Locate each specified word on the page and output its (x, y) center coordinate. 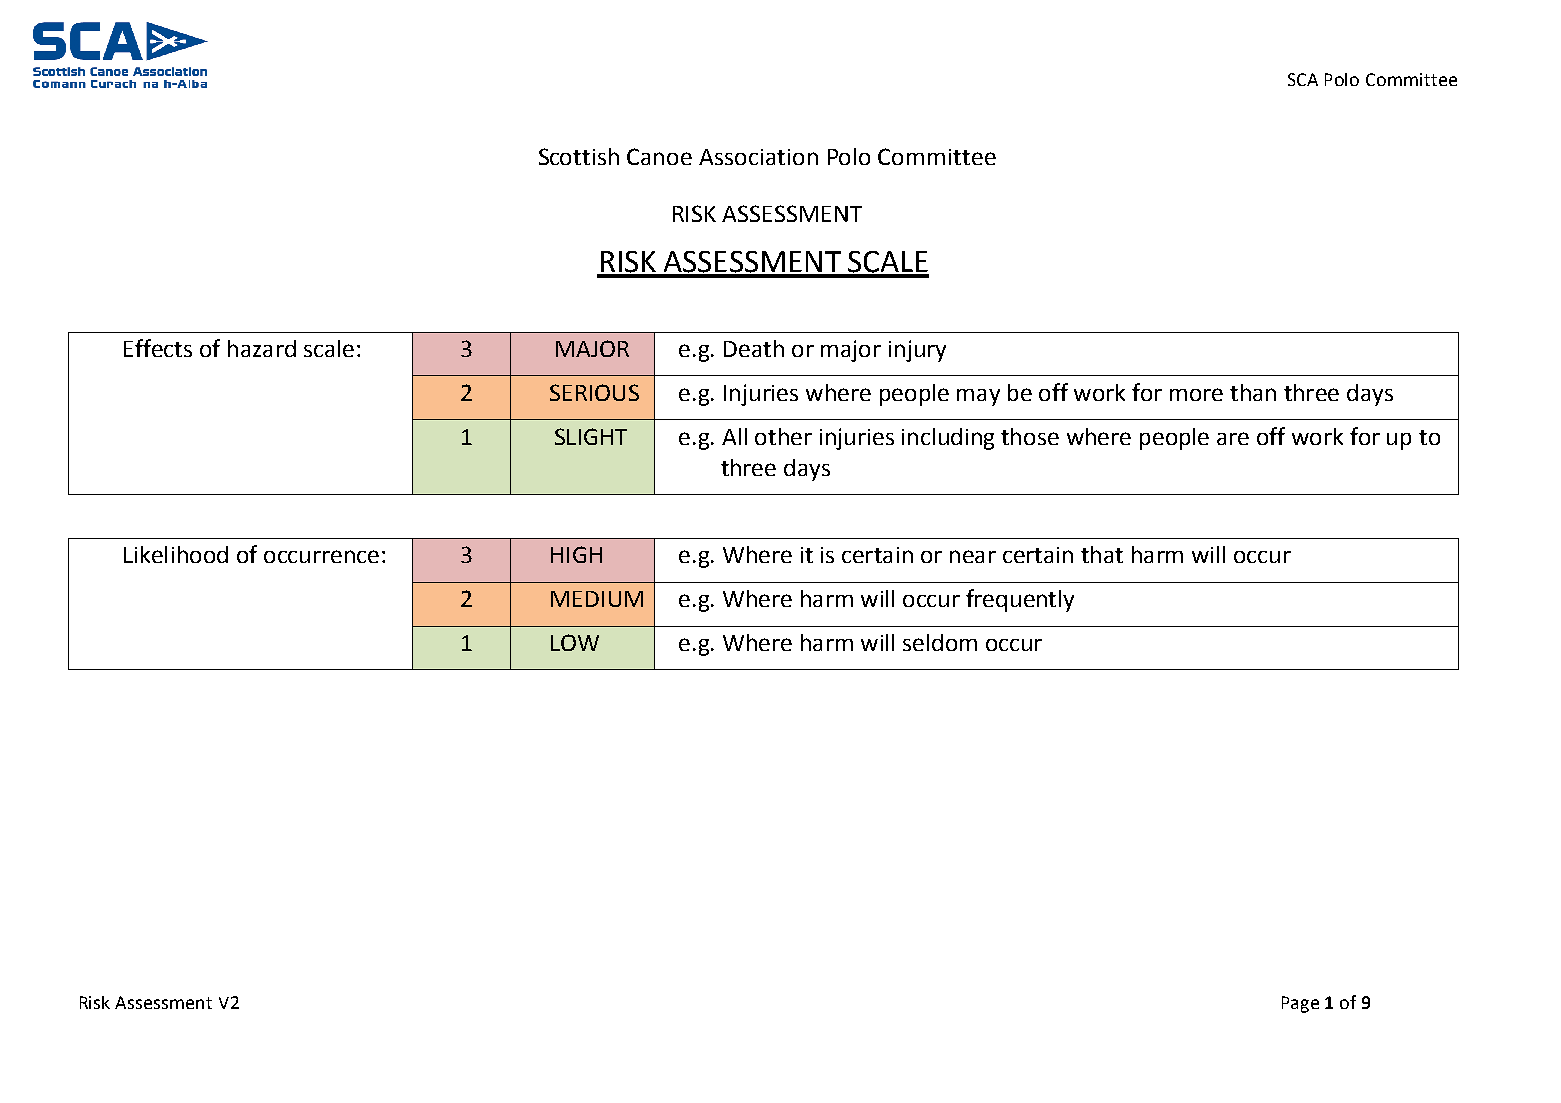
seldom (940, 642)
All (734, 436)
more (1196, 394)
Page (1300, 1004)
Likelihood (176, 554)
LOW (575, 642)
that (1102, 554)
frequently (1020, 600)
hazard (262, 348)
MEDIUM (597, 599)
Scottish (579, 156)
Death (754, 348)
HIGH (576, 554)
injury (917, 351)
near (973, 556)
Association (758, 157)
